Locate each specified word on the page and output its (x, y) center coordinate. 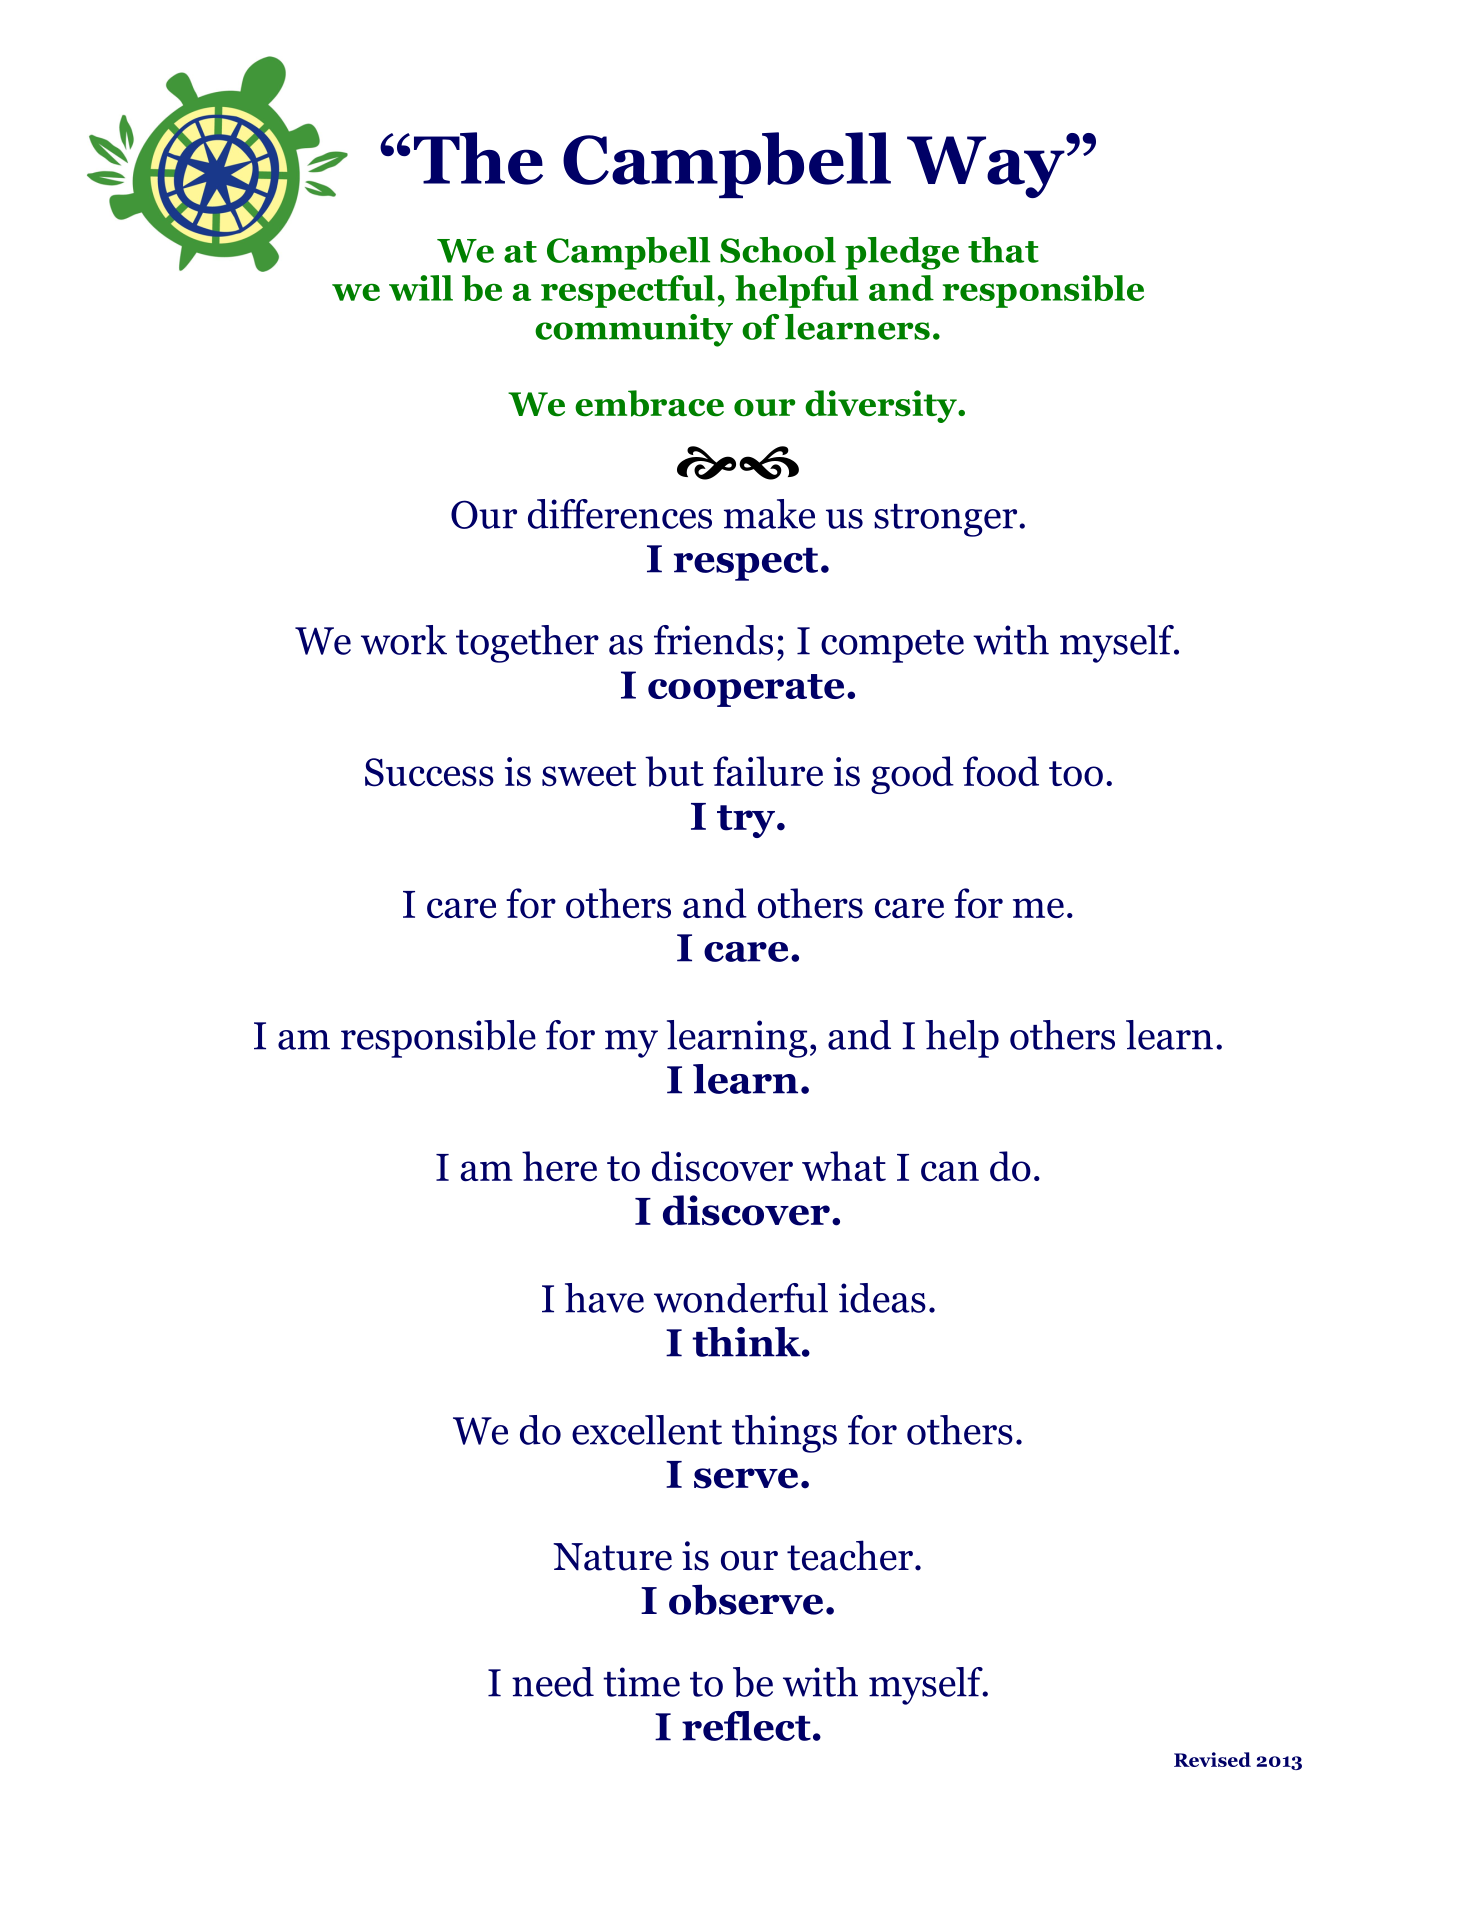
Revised (1212, 1759)
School (778, 250)
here (559, 1166)
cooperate (746, 690)
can (950, 1171)
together (527, 644)
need (553, 1682)
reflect (746, 1726)
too (1076, 774)
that (1003, 250)
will (421, 288)
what (844, 1166)
